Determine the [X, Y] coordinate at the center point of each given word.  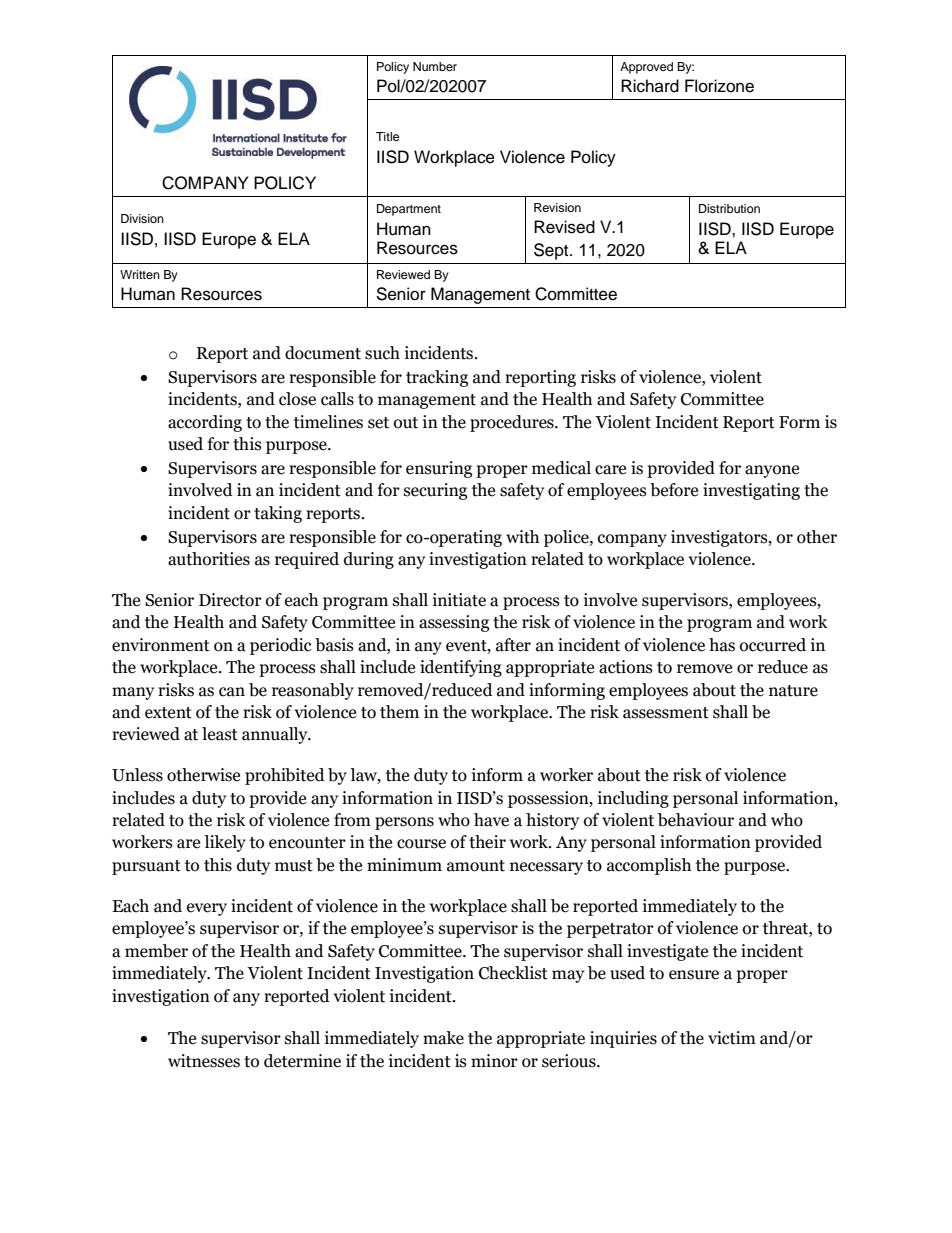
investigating [751, 491]
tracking [437, 378]
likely [225, 843]
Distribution [729, 208]
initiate [459, 600]
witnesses [204, 1061]
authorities [209, 559]
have [491, 820]
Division [142, 218]
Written [140, 274]
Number [435, 66]
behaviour [696, 820]
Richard [650, 86]
